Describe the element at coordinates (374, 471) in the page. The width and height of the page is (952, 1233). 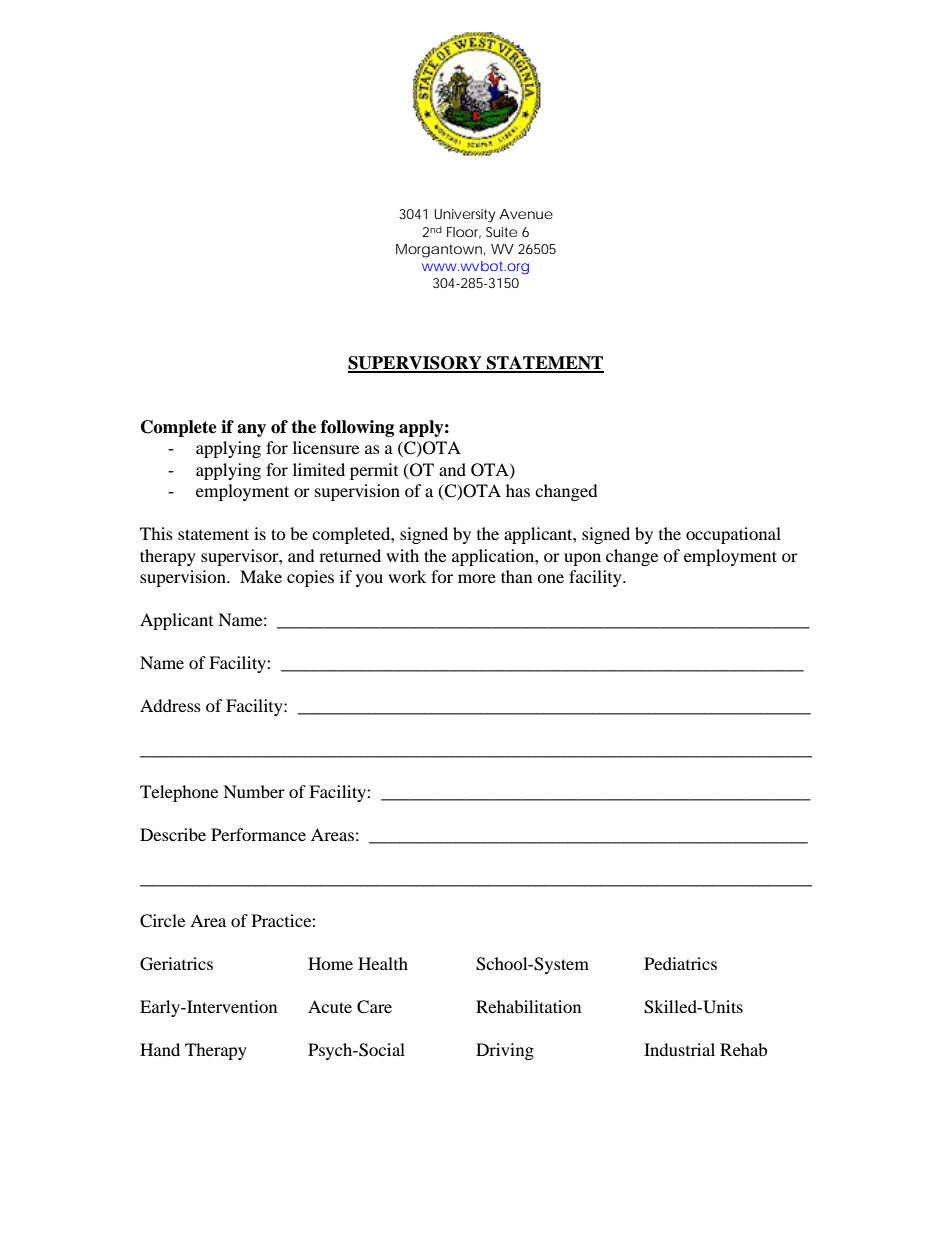
I see `permit` at that location.
